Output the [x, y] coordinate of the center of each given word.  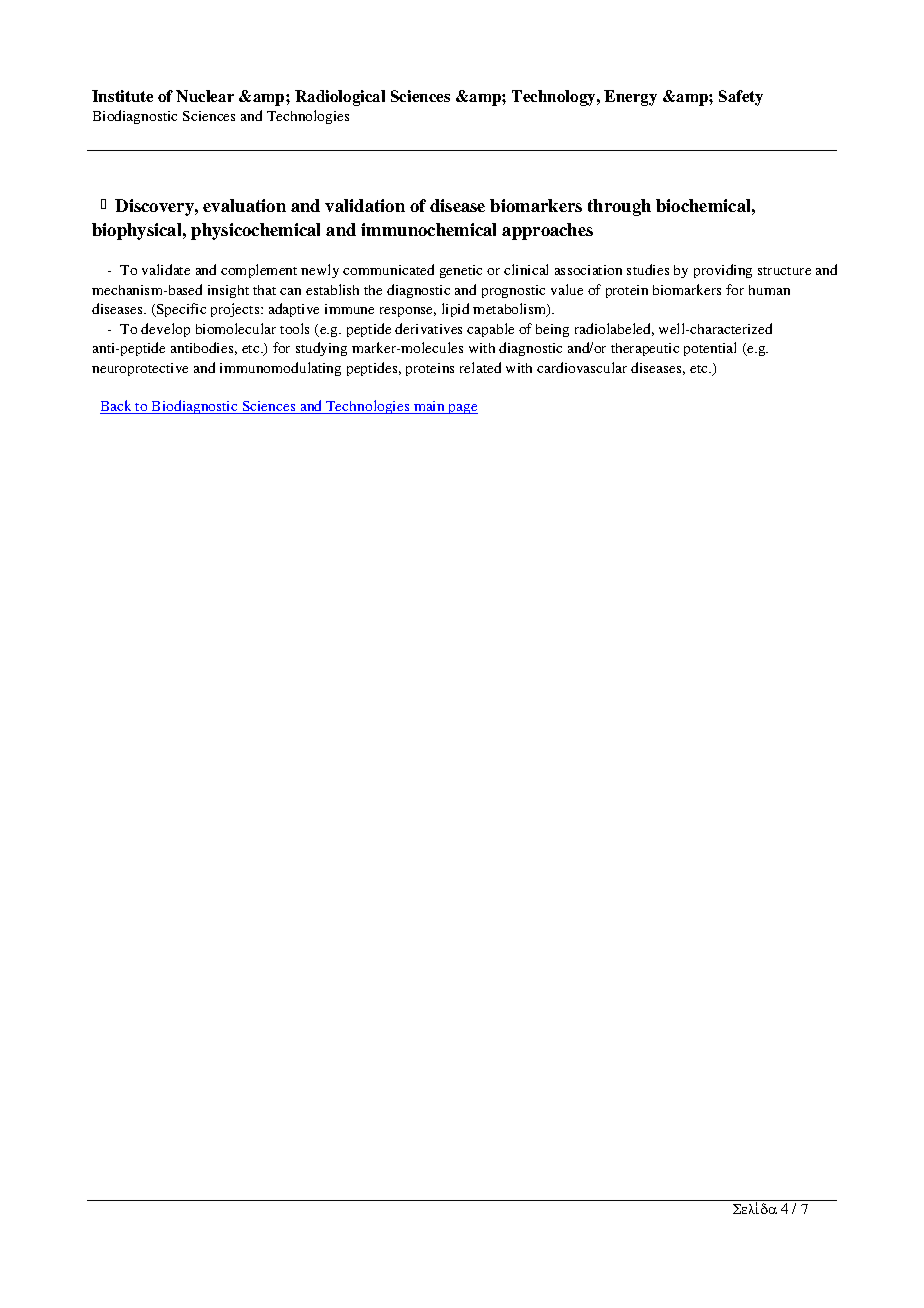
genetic [461, 271]
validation [365, 205]
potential [710, 349]
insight [228, 291]
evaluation [244, 205]
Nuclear [205, 96]
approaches [547, 231]
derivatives [428, 328]
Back [117, 407]
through [619, 207]
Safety [741, 98]
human [769, 290]
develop [165, 330]
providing [723, 271]
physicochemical [255, 231]
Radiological [340, 98]
